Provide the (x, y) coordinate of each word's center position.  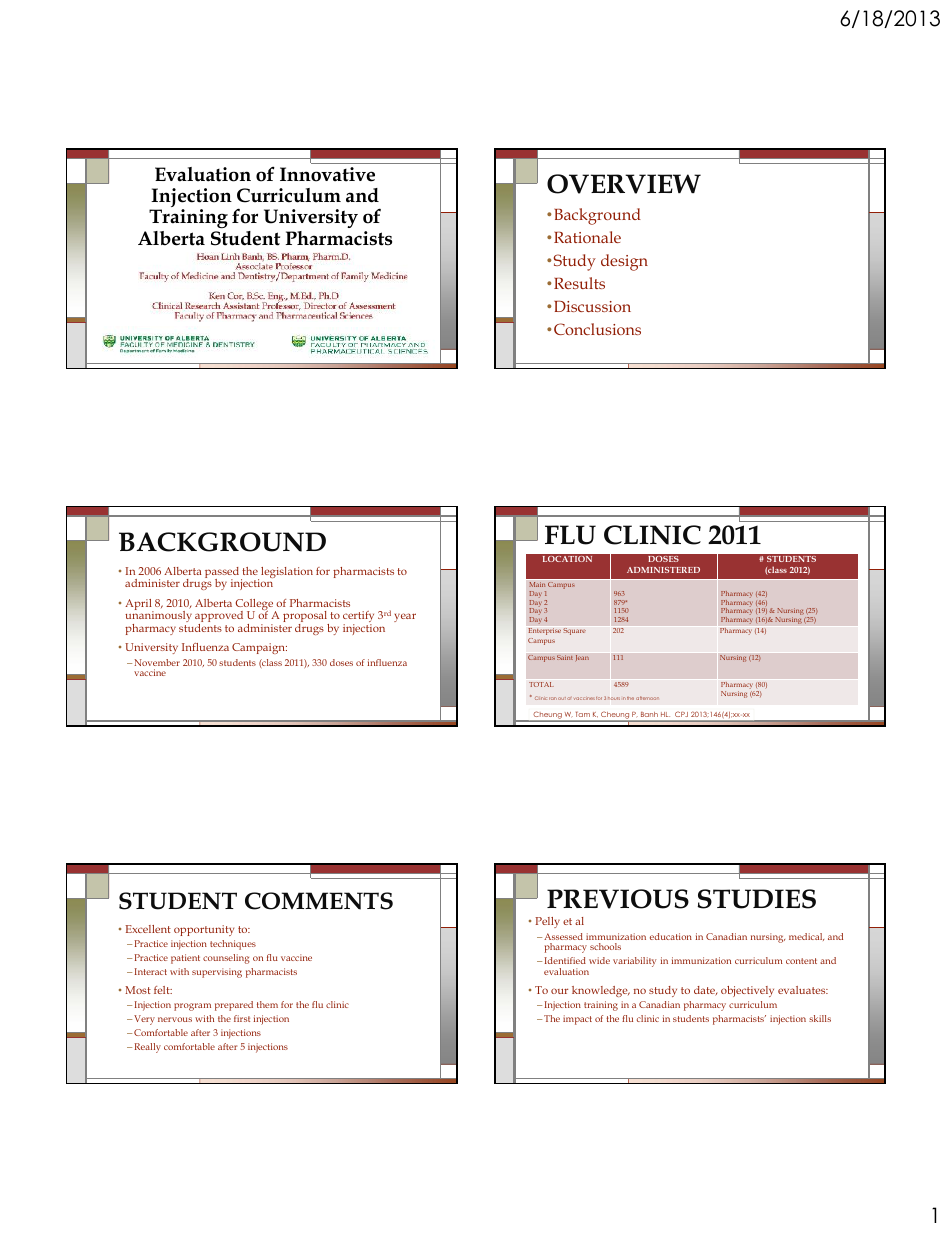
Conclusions (597, 329)
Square (574, 631)
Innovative (327, 174)
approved (219, 618)
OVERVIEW (624, 184)
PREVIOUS (618, 899)
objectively (747, 991)
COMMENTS (319, 901)
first (242, 1018)
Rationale (587, 237)
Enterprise (545, 631)
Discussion (592, 306)
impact (577, 1020)
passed (222, 574)
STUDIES (756, 899)
